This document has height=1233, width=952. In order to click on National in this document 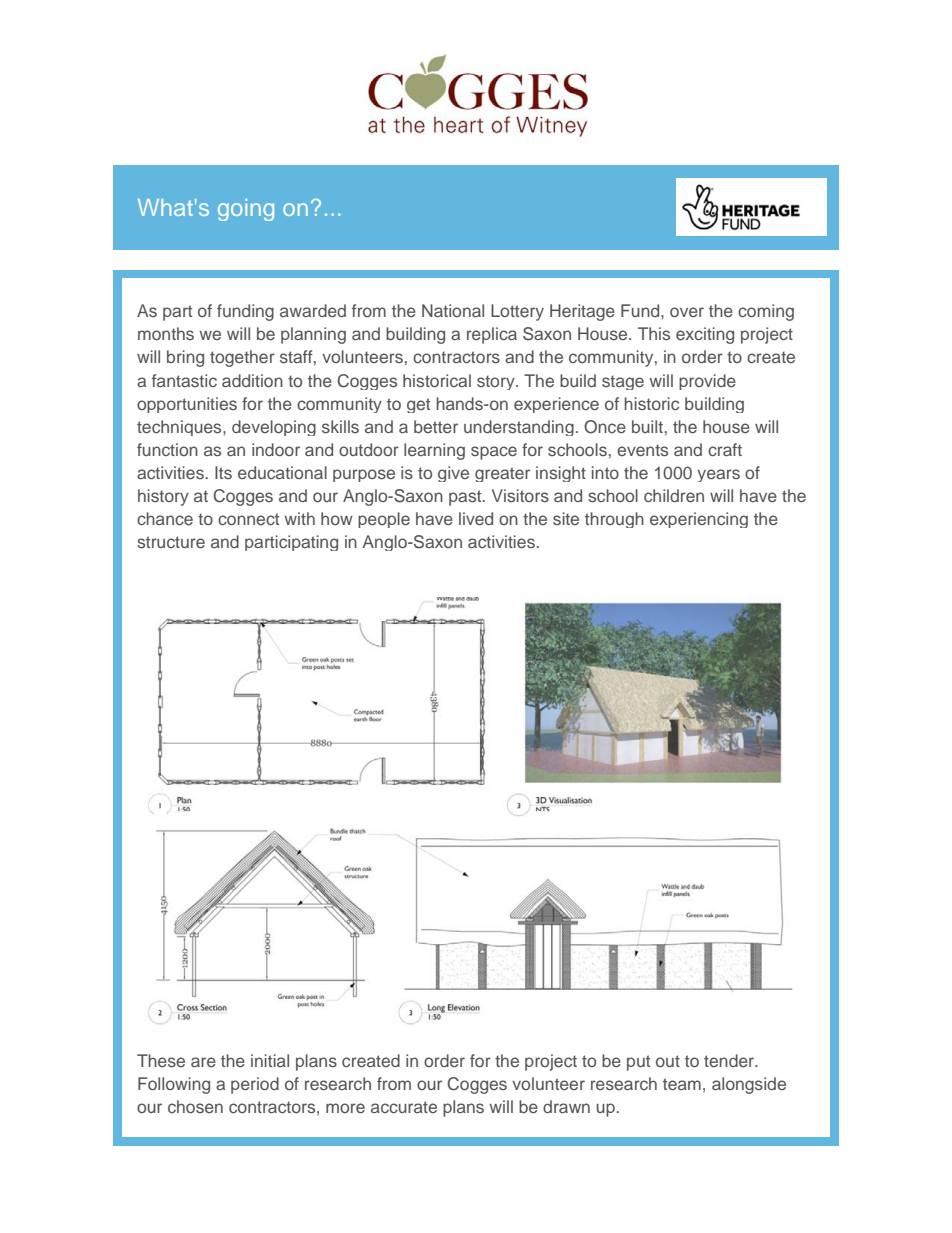, I will do `click(453, 310)`.
